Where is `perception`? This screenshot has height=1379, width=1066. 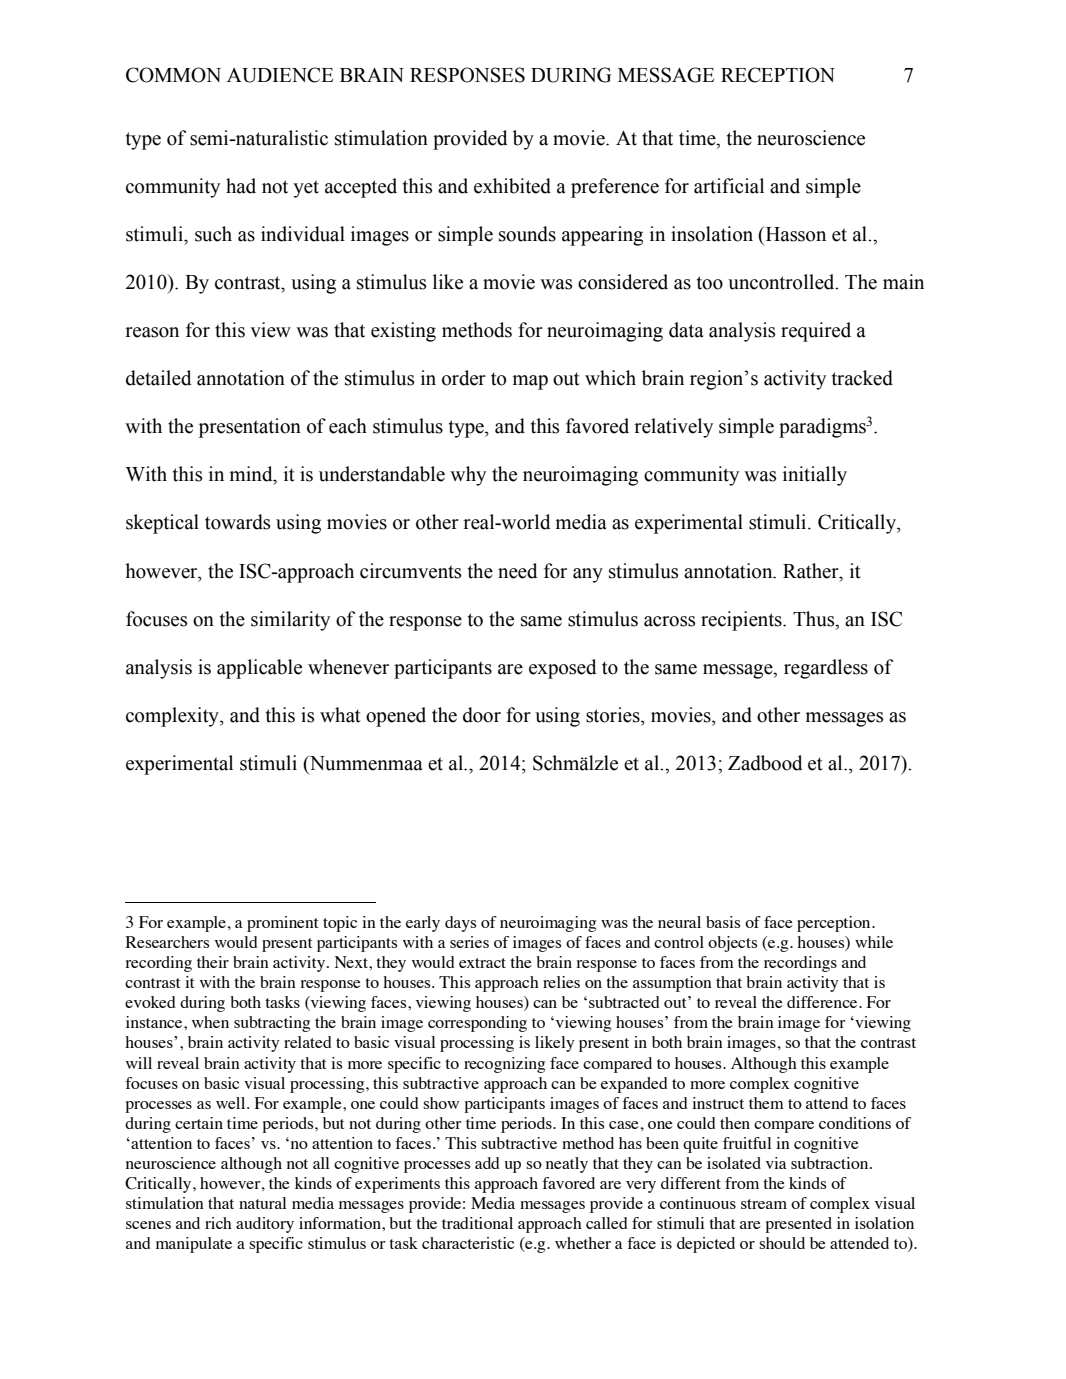
perception is located at coordinates (835, 924).
